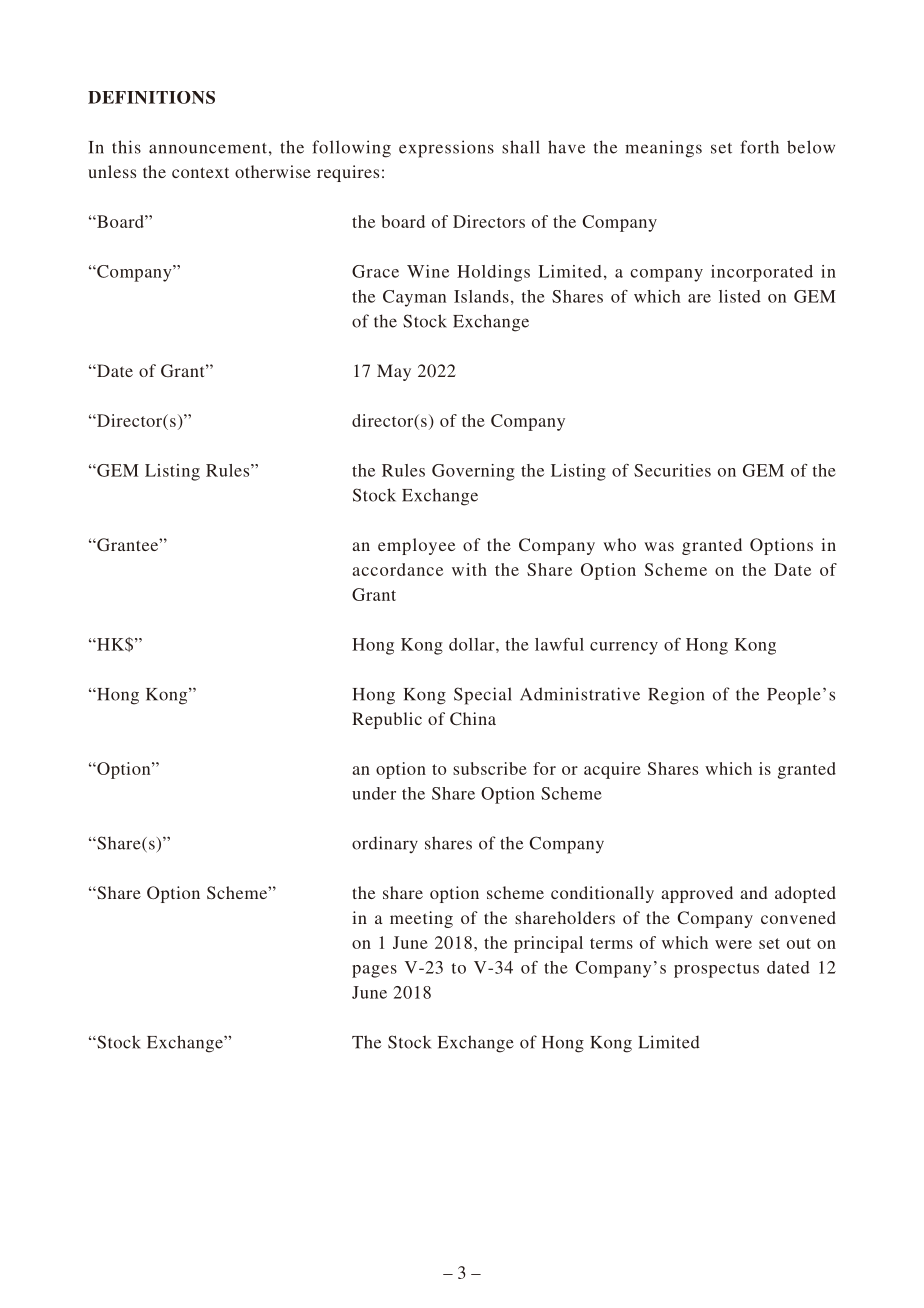 This screenshot has height=1308, width=924. I want to click on expressions, so click(446, 149).
